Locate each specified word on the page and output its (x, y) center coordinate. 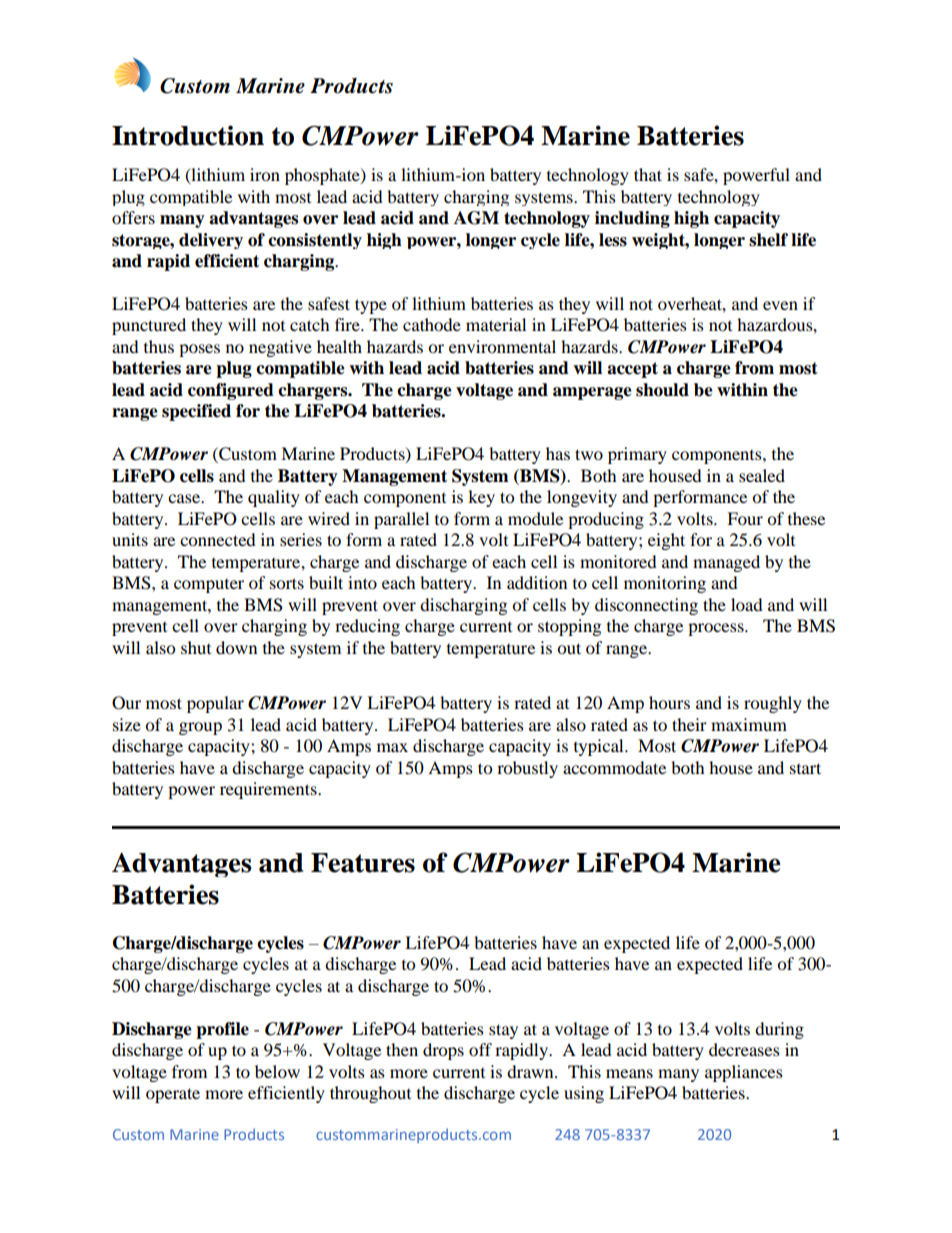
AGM (476, 218)
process (717, 629)
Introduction (188, 135)
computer (209, 586)
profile (222, 1030)
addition (537, 582)
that (648, 174)
